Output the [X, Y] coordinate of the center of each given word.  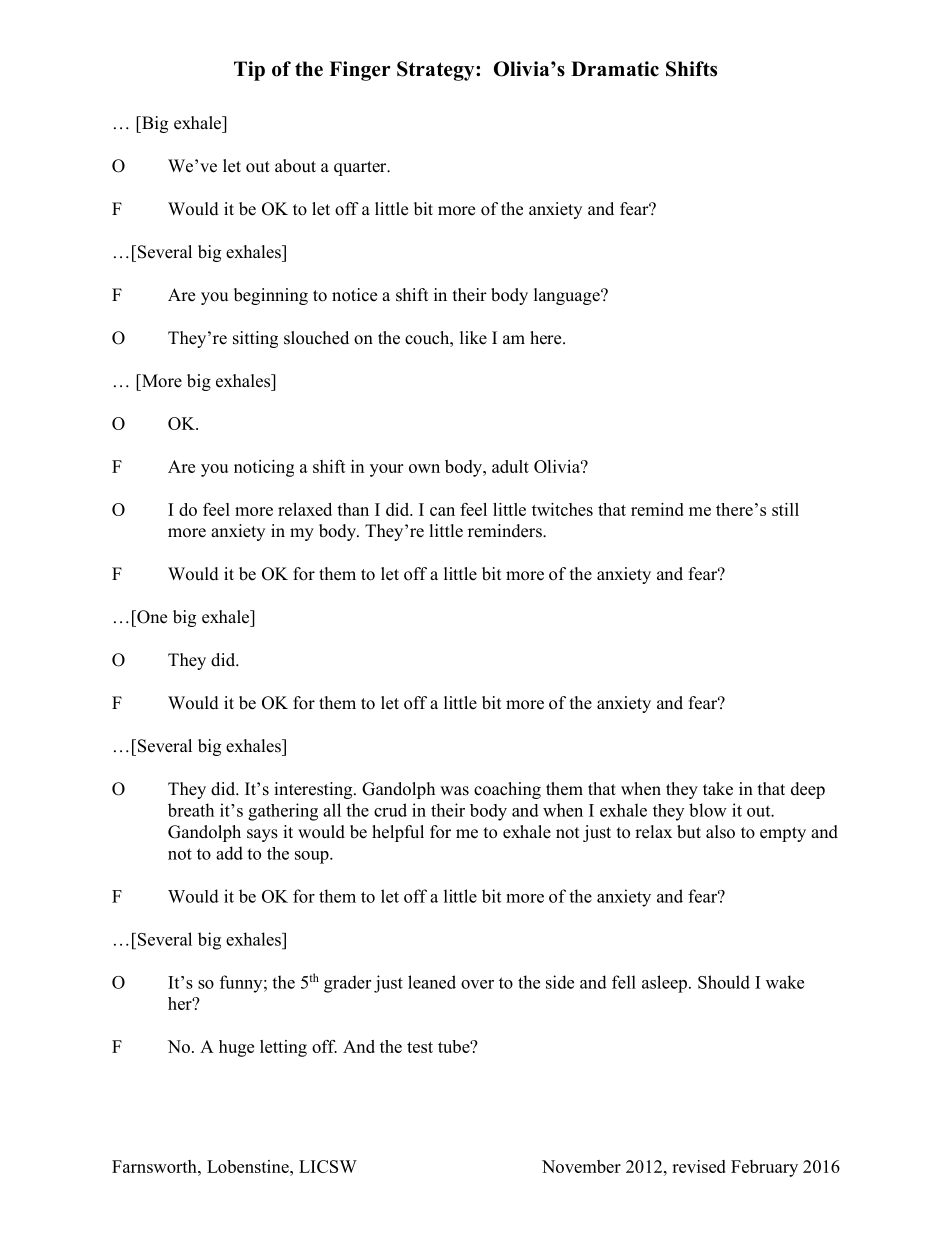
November [581, 1166]
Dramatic [615, 69]
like [473, 338]
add [229, 853]
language [568, 296]
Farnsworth [155, 1166]
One [151, 617]
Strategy [437, 71]
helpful [398, 833]
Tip [249, 71]
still [785, 509]
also [720, 832]
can [442, 511]
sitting [255, 339]
